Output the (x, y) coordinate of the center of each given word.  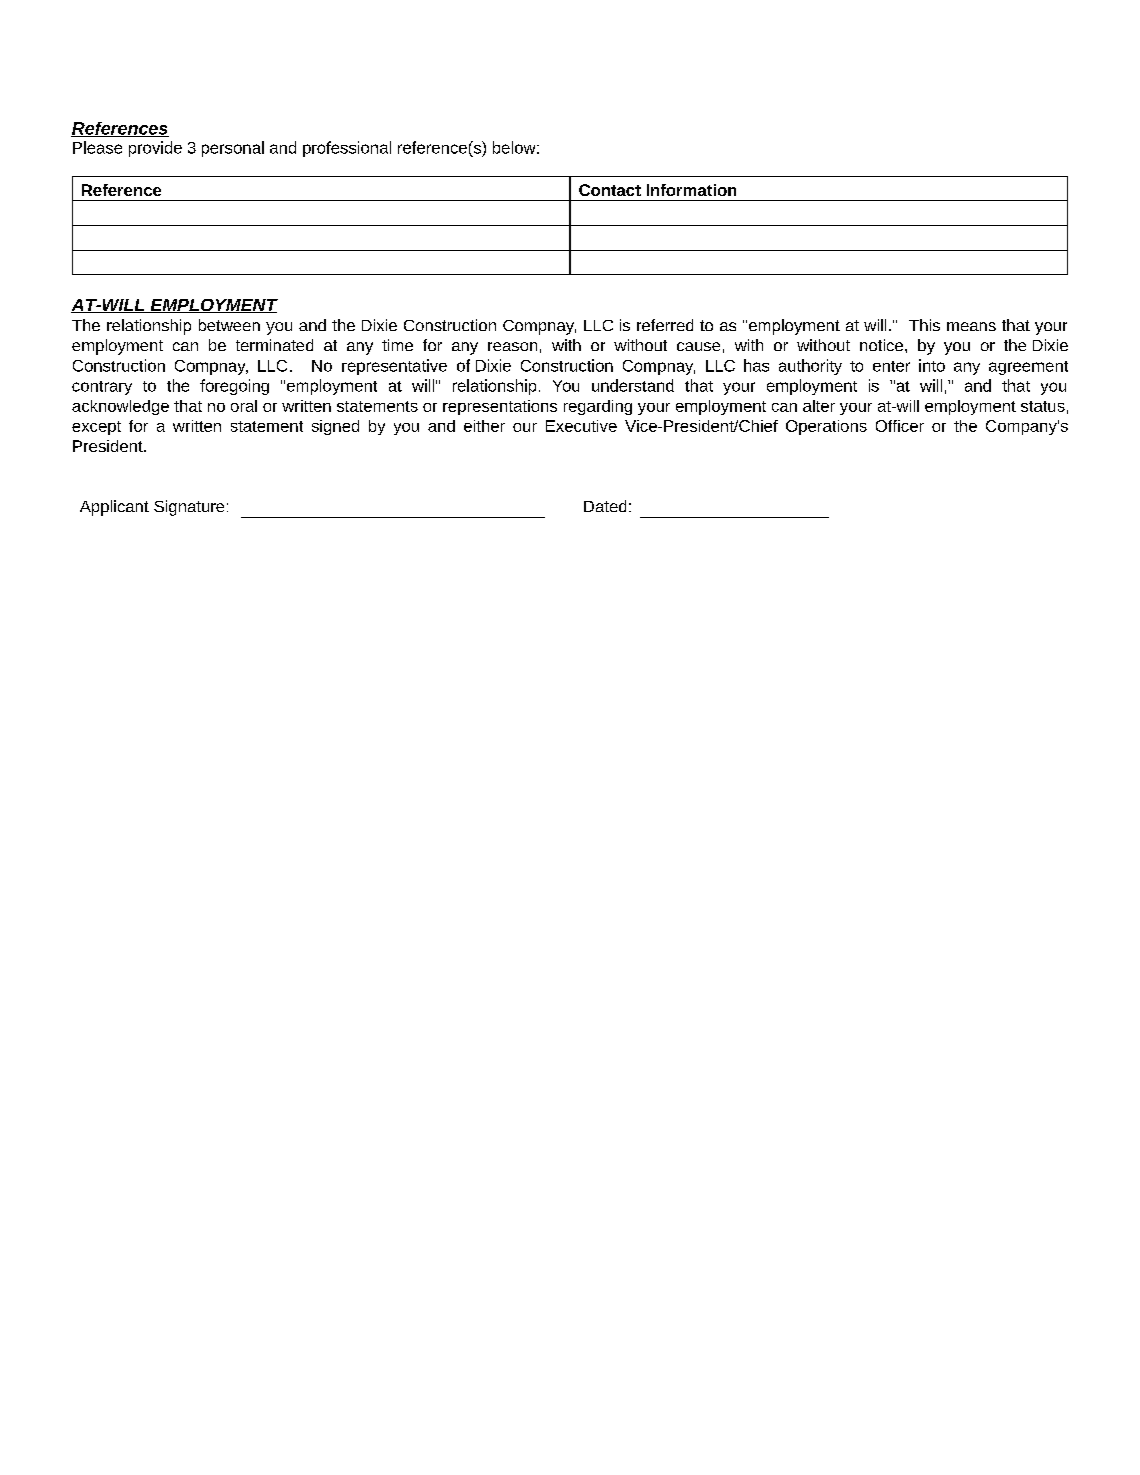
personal (233, 149)
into (932, 365)
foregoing (234, 387)
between (229, 325)
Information (691, 190)
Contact (610, 190)
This (924, 325)
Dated (605, 506)
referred (665, 325)
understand (633, 385)
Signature (189, 508)
